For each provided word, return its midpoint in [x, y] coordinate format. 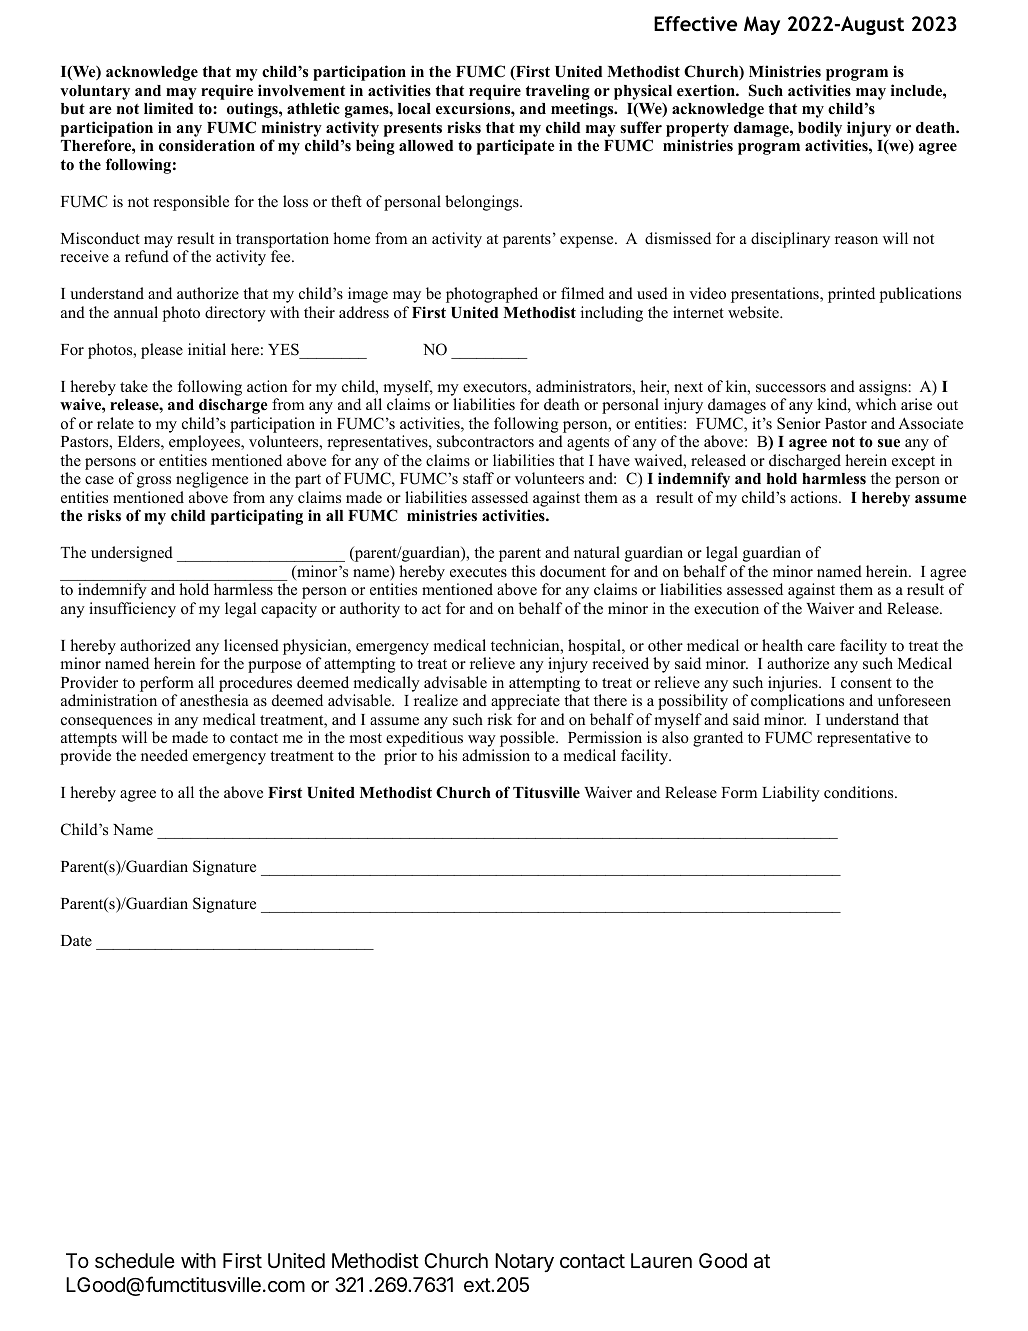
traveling [558, 93]
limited [168, 108]
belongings [483, 203]
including [612, 314]
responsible [191, 203]
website [754, 312]
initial [207, 349]
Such [766, 90]
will [895, 238]
